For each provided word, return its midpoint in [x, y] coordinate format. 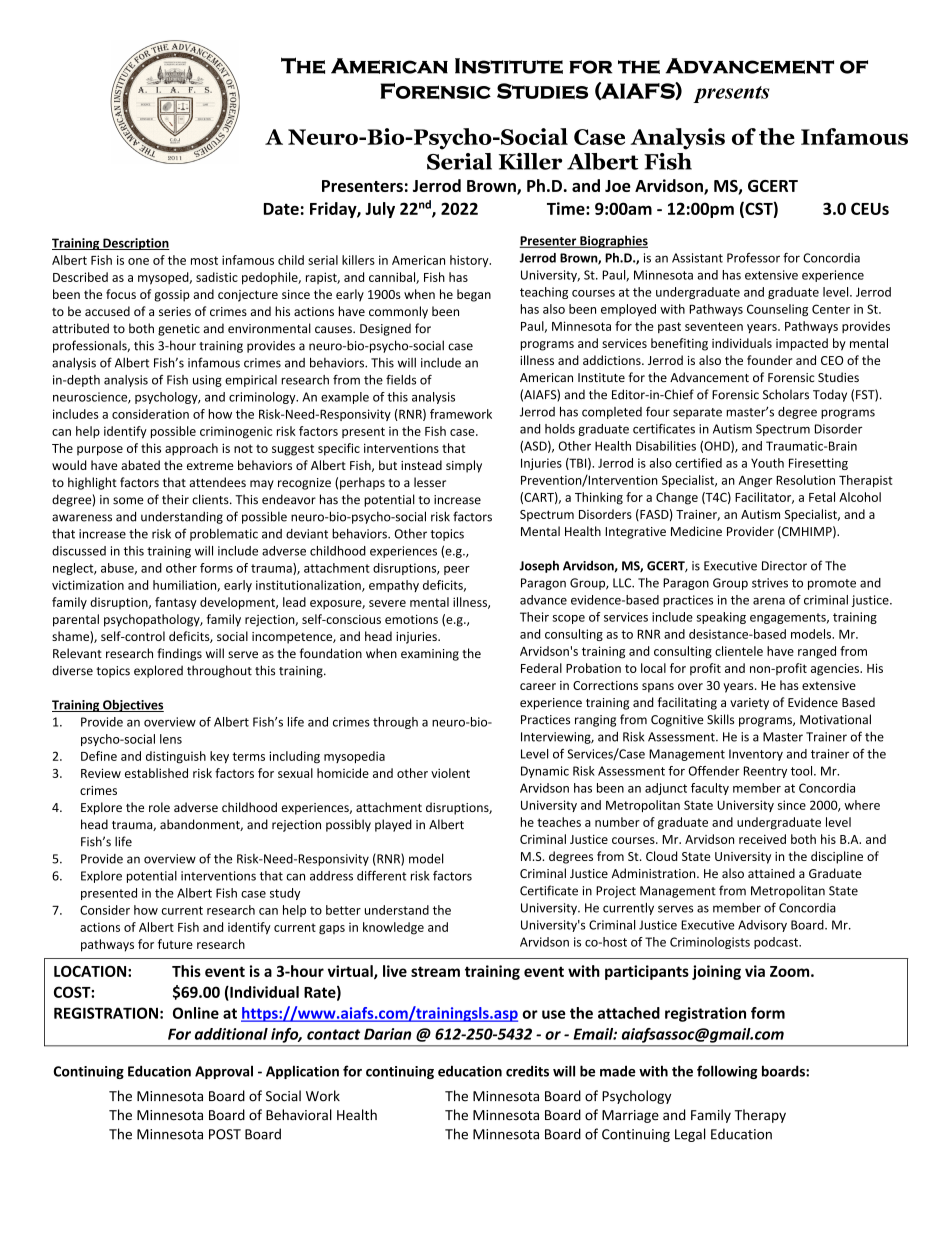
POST [225, 1134]
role [159, 807]
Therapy [760, 1116]
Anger [755, 481]
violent [450, 773]
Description [135, 244]
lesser [430, 482]
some [128, 501]
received [762, 839]
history [470, 261]
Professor [753, 258]
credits [527, 1071]
